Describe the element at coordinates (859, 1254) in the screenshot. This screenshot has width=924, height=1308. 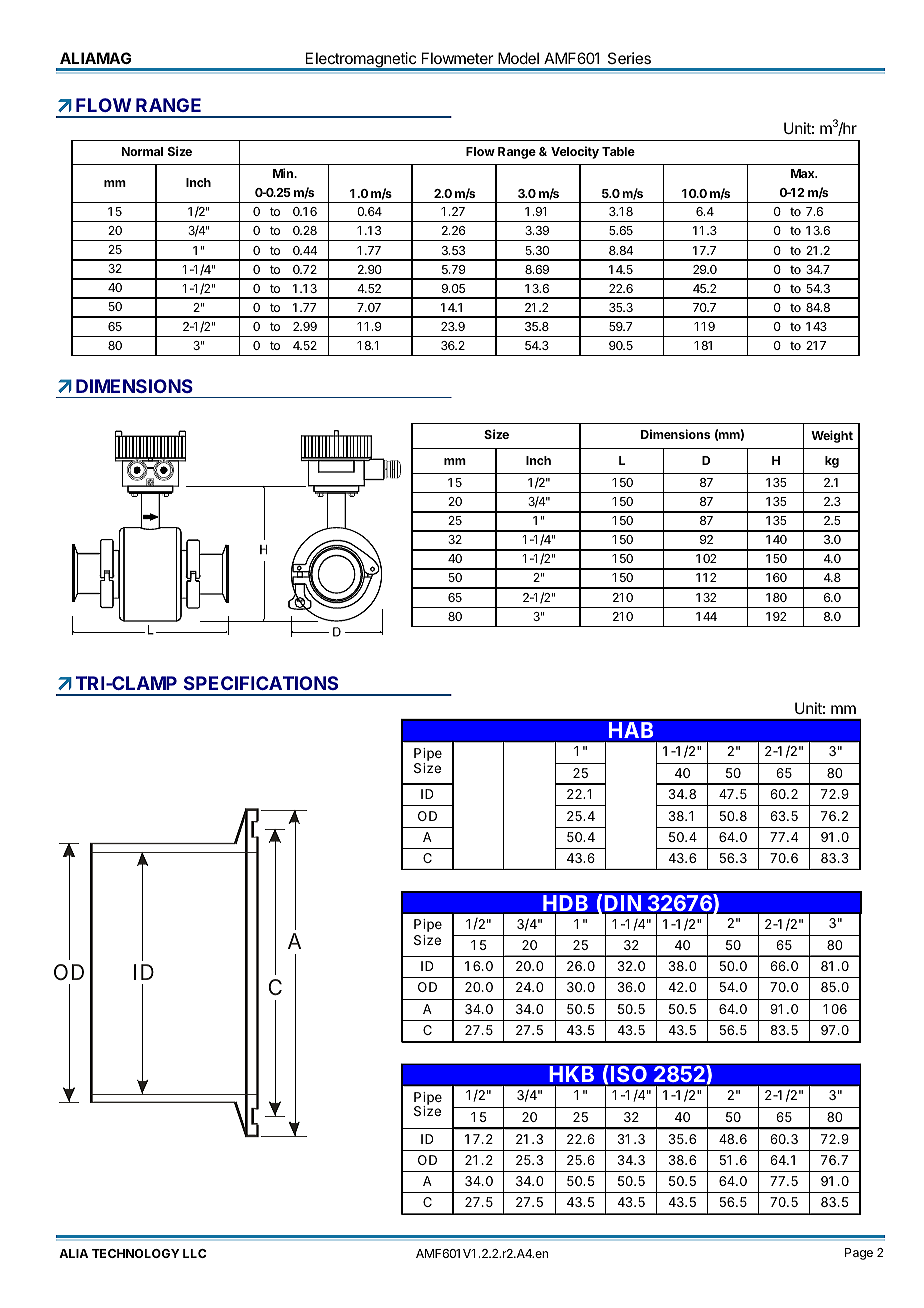
I see `Page` at that location.
